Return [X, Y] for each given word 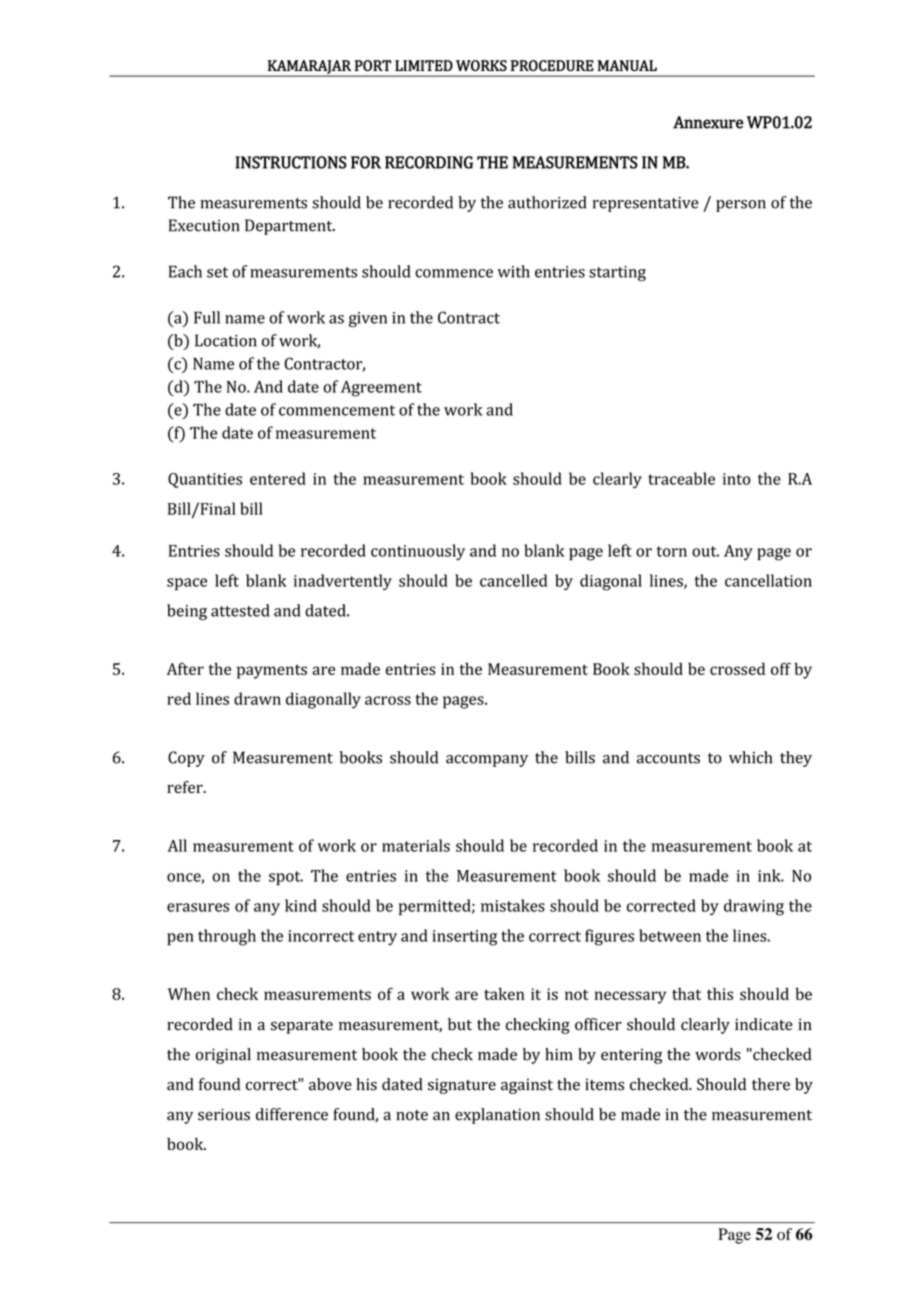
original [223, 1056]
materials [416, 845]
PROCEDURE [552, 66]
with [514, 271]
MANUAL [627, 66]
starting [617, 273]
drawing [754, 907]
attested [240, 610]
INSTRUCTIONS [291, 162]
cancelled [513, 580]
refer [186, 787]
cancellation [768, 580]
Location [226, 340]
